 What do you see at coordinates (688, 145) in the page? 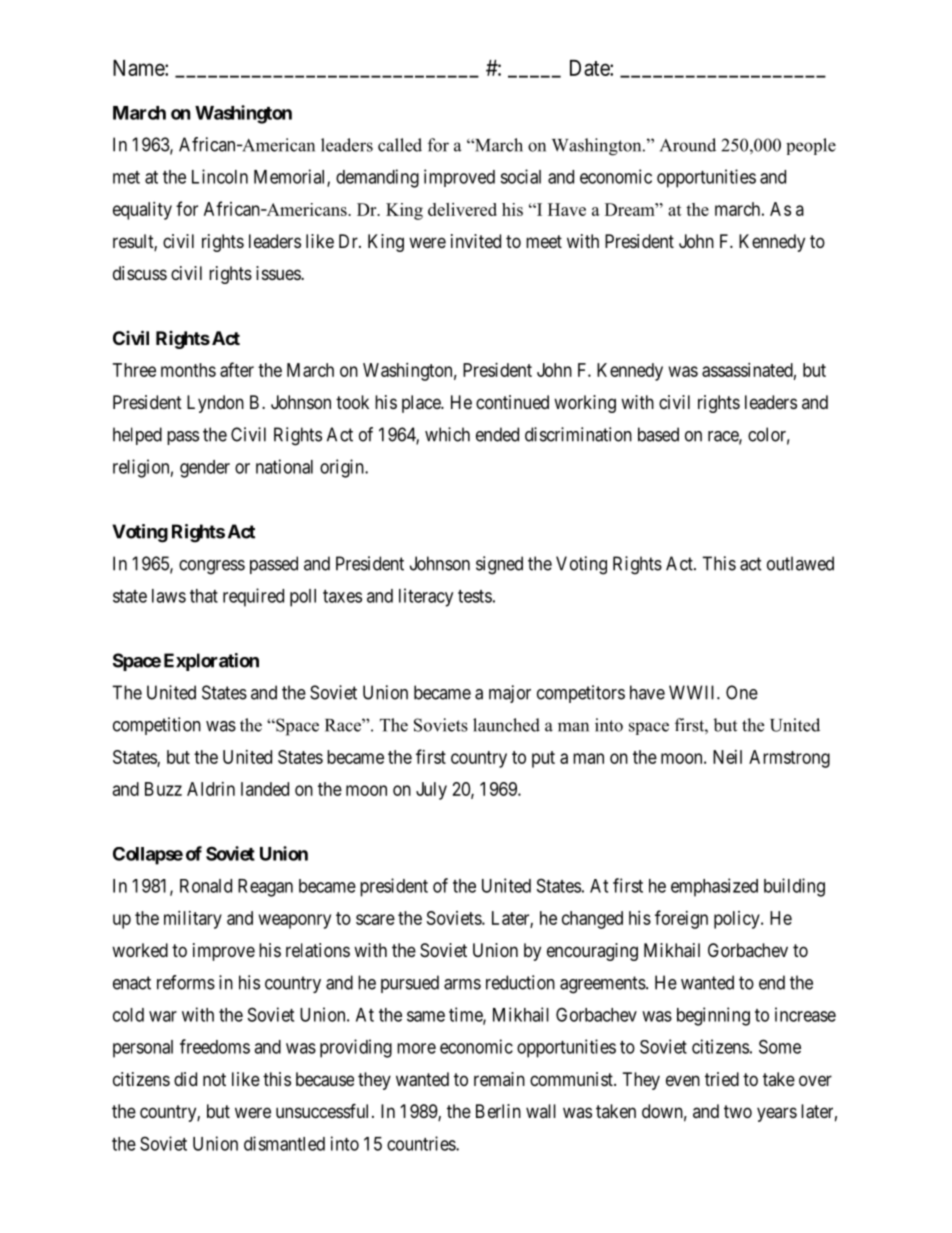
I see `Around` at bounding box center [688, 145].
